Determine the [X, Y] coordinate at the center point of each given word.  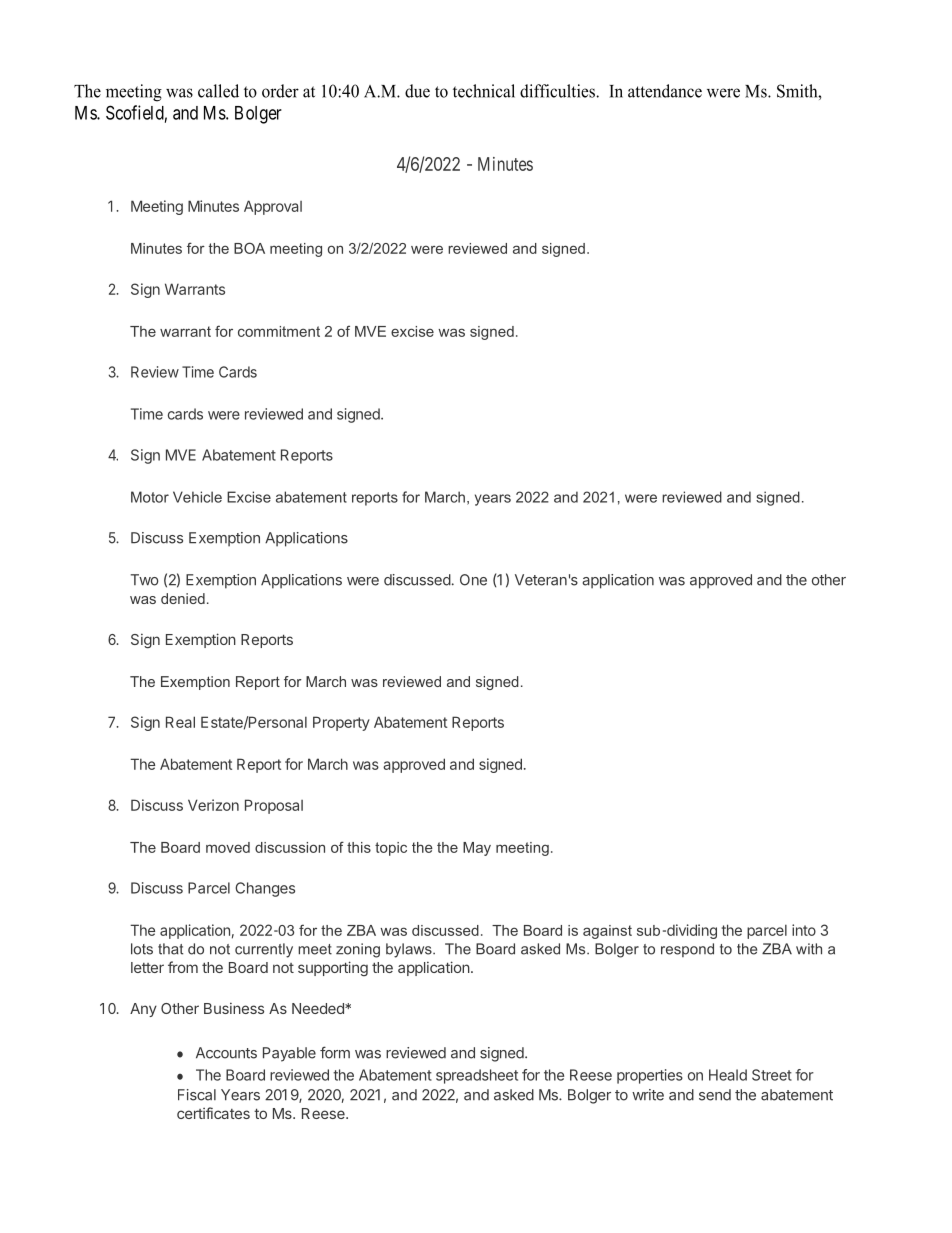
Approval [273, 207]
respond [687, 950]
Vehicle [197, 497]
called [218, 91]
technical [484, 91]
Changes [265, 889]
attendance [665, 91]
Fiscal [197, 1095]
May [477, 849]
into [804, 930]
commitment [279, 331]
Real [180, 722]
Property [341, 723]
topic [391, 849]
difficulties [558, 91]
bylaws [410, 950]
